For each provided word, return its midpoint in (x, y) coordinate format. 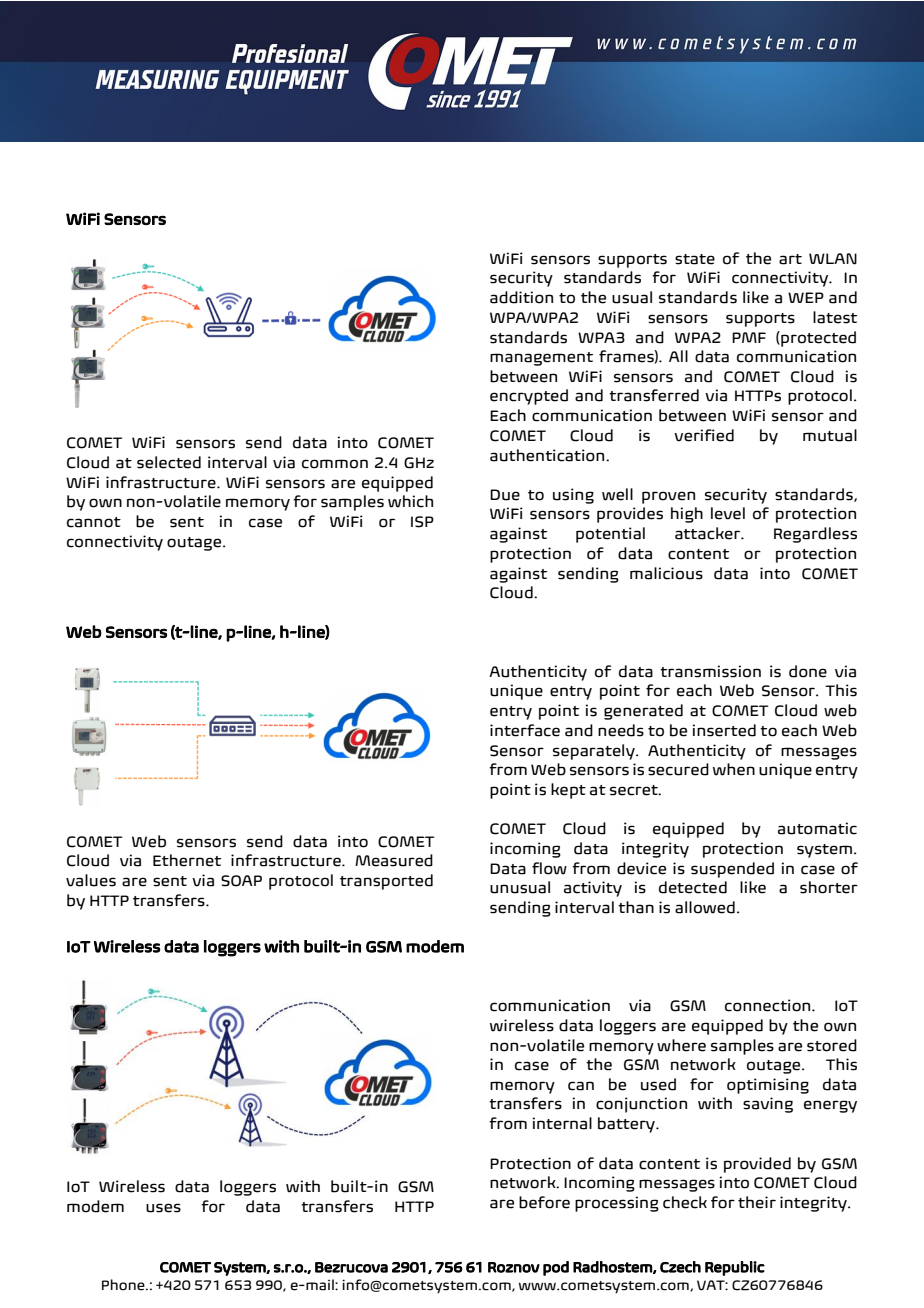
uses (163, 1208)
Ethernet (187, 860)
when (734, 769)
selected (169, 462)
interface (525, 730)
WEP (806, 297)
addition (521, 297)
